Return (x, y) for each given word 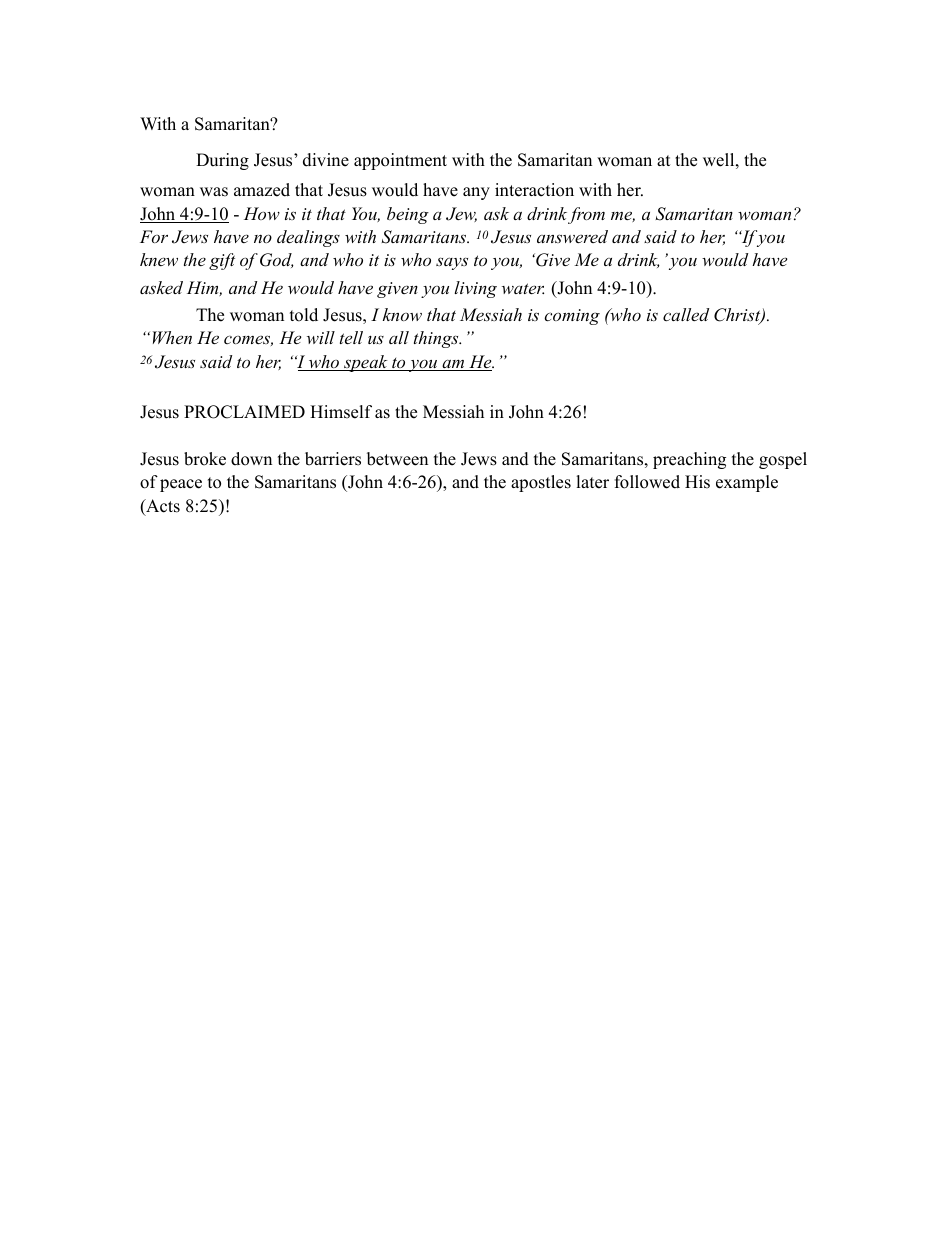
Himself (341, 412)
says (452, 263)
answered (572, 236)
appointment (400, 161)
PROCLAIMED (244, 412)
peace (181, 485)
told (304, 315)
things (437, 339)
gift (222, 261)
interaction (534, 190)
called (686, 314)
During (222, 161)
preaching (689, 460)
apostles (541, 483)
